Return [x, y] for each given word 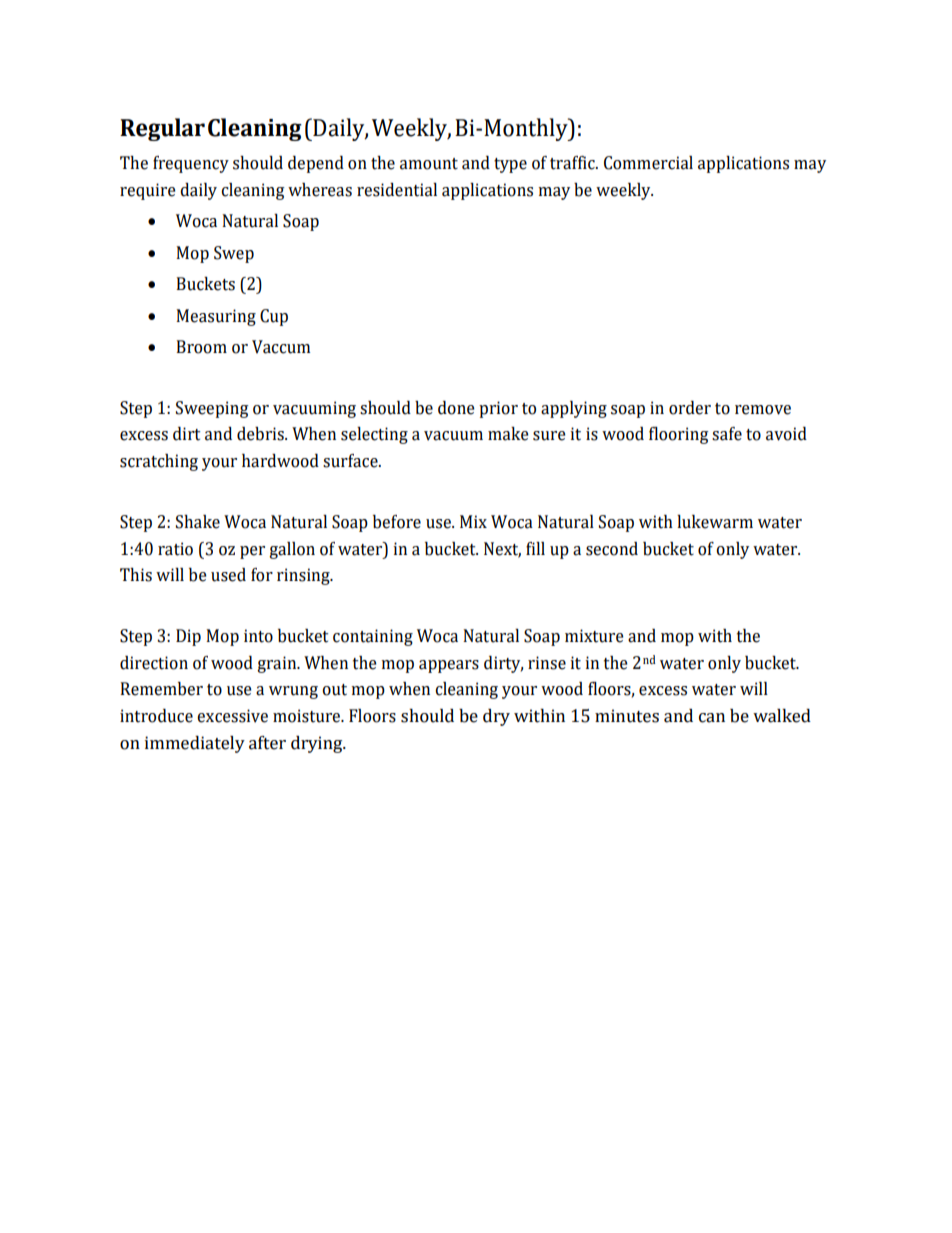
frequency [191, 164]
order [690, 408]
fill [535, 548]
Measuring [216, 317]
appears [449, 666]
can [712, 718]
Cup [274, 317]
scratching [159, 462]
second [612, 549]
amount [429, 164]
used [228, 575]
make [508, 434]
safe [727, 434]
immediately [195, 744]
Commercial [648, 163]
